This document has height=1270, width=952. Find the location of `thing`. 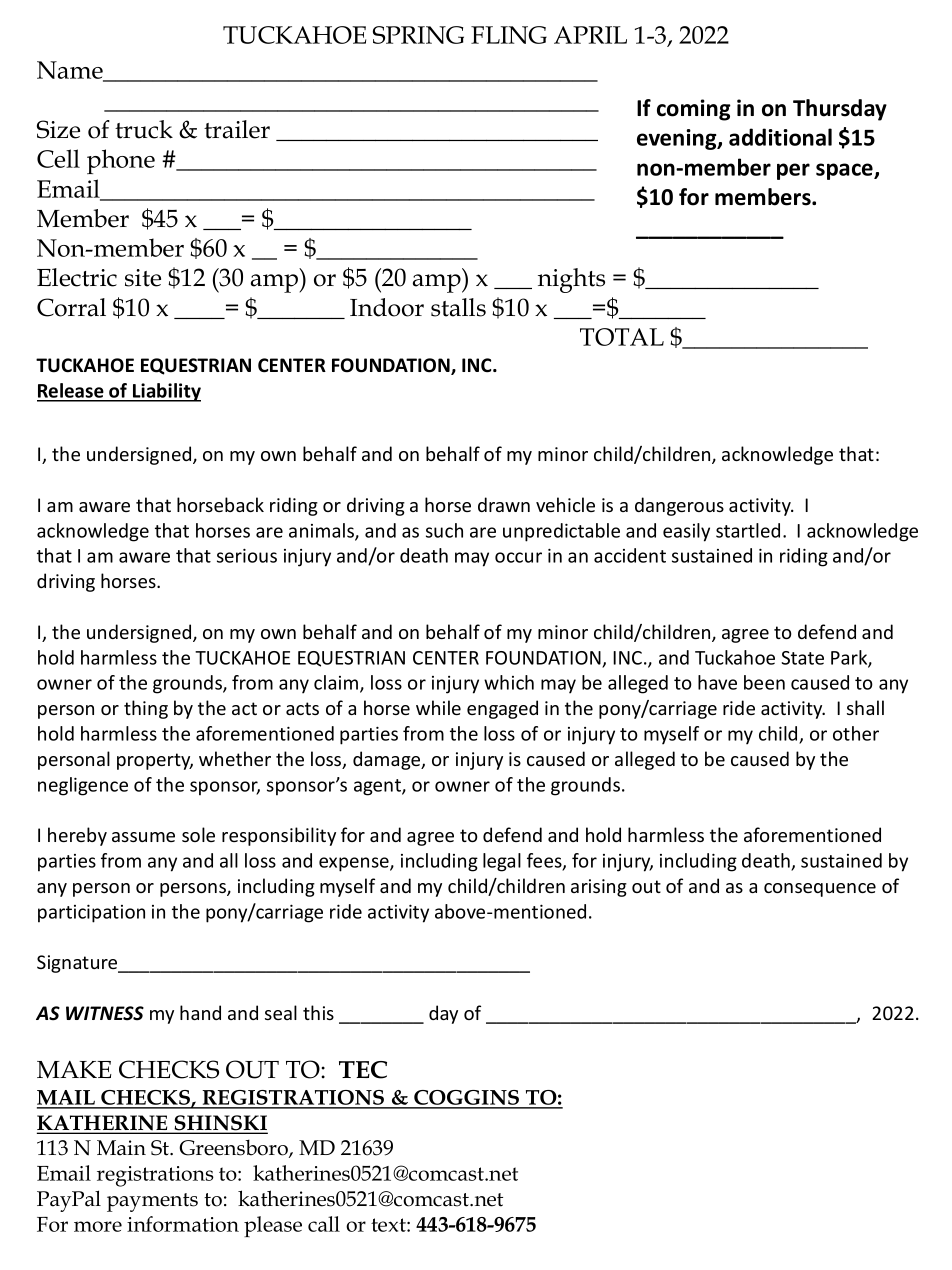

thing is located at coordinates (146, 709).
